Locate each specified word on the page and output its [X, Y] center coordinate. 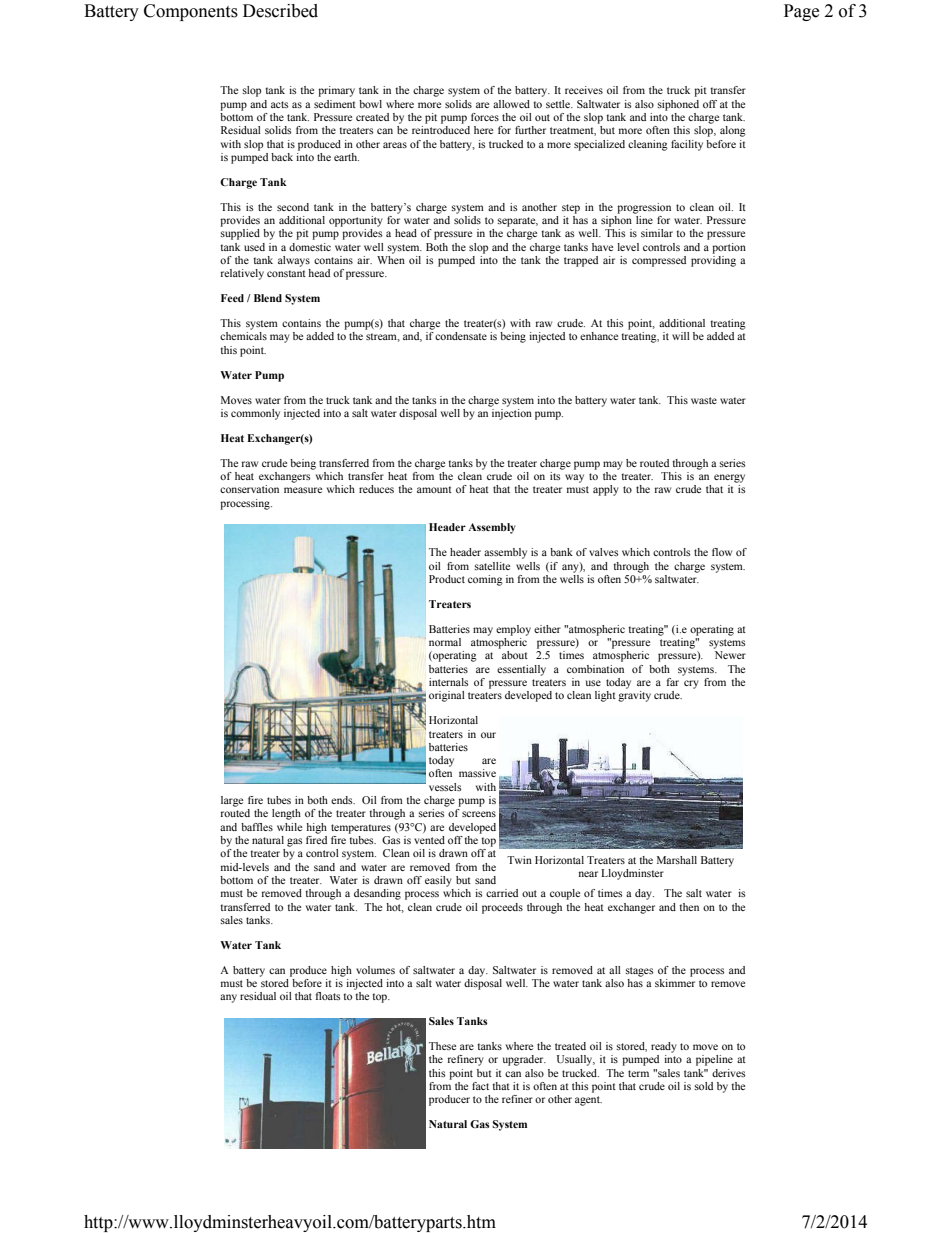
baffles [257, 827]
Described [280, 11]
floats [328, 996]
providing [713, 260]
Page [801, 12]
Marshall [677, 860]
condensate [461, 336]
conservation [249, 489]
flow [722, 552]
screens [479, 814]
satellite [492, 566]
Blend [268, 298]
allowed [511, 104]
